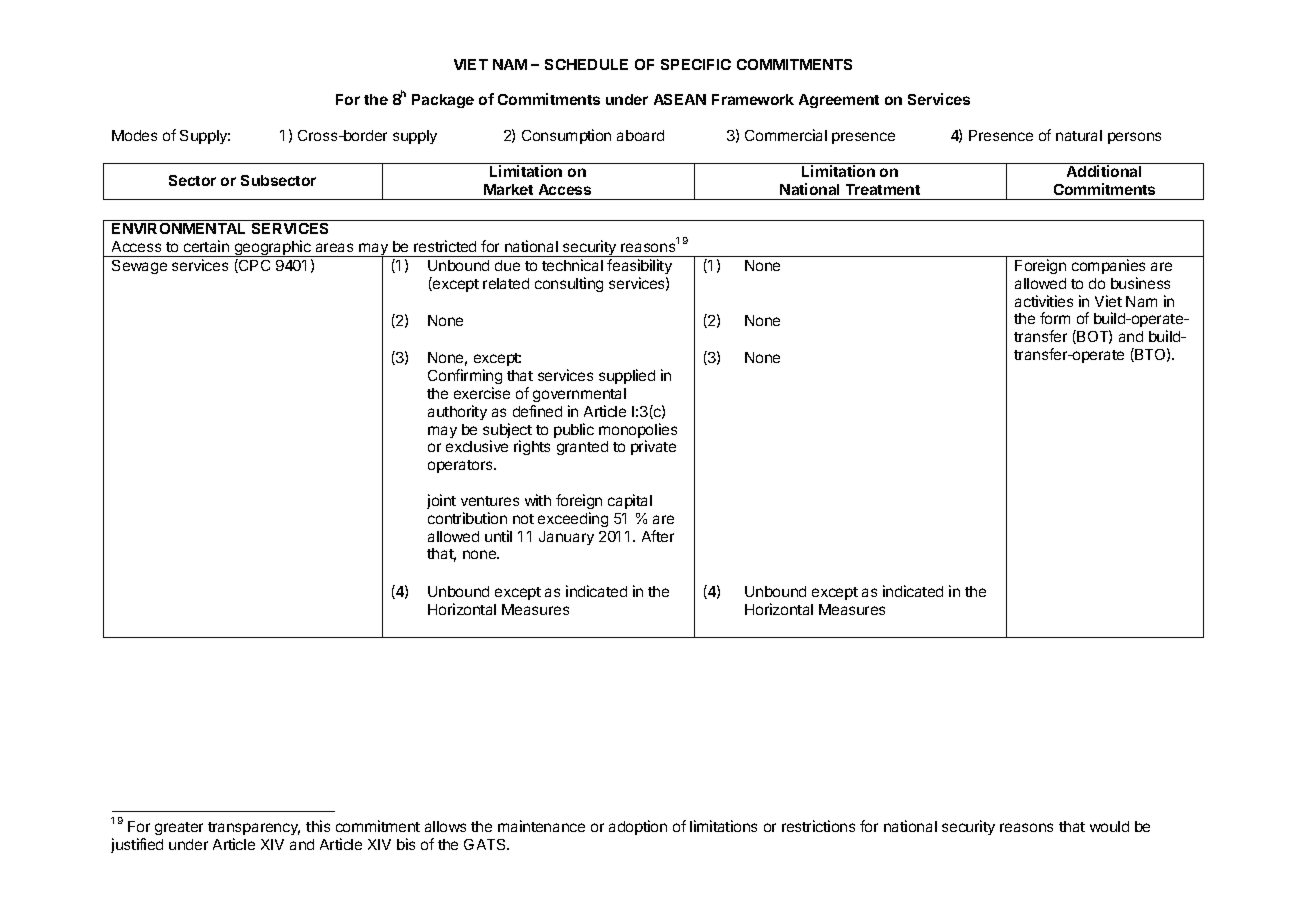  What do you see at coordinates (638, 827) in the screenshot?
I see `adoption` at bounding box center [638, 827].
